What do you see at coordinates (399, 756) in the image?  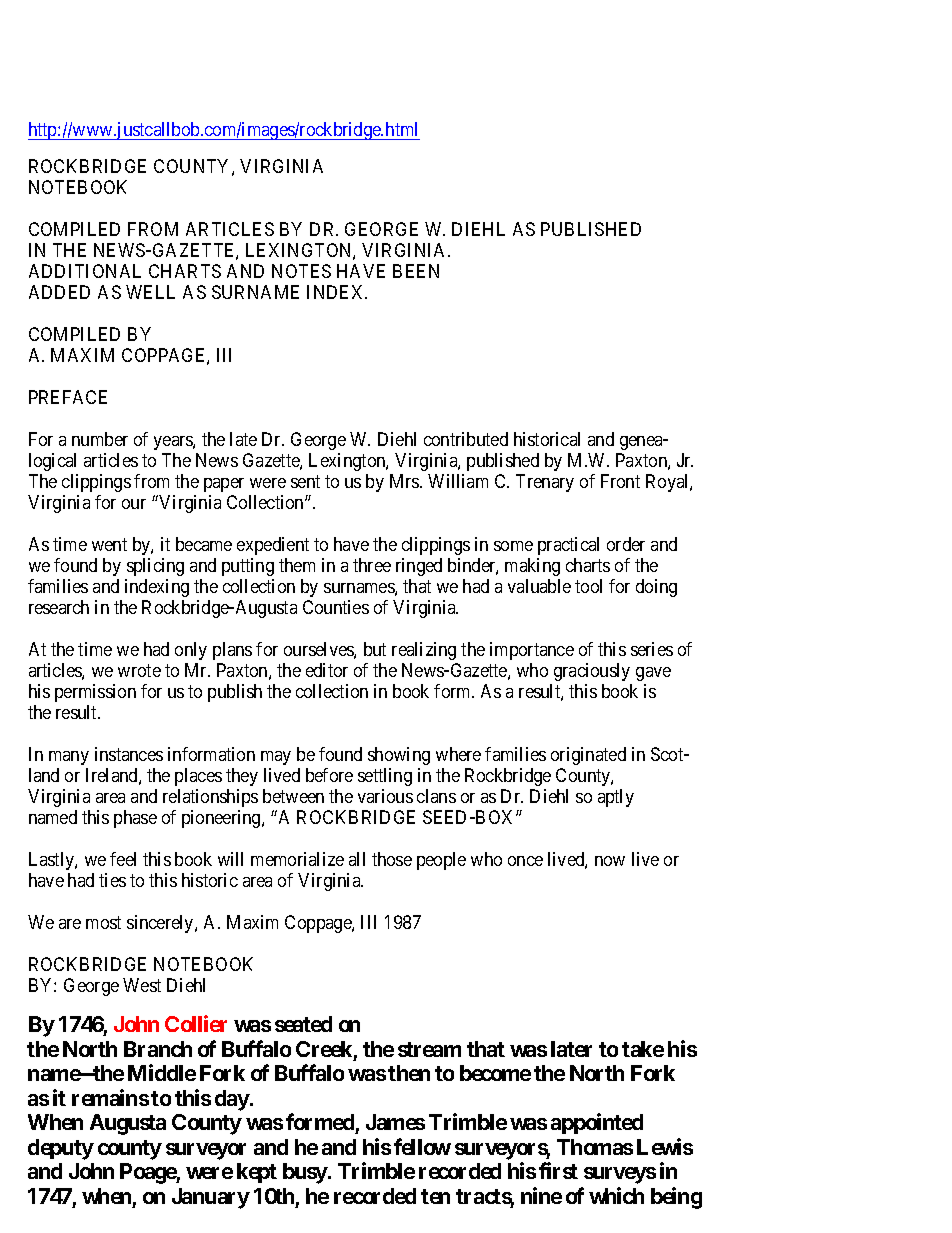 I see `showing` at bounding box center [399, 756].
